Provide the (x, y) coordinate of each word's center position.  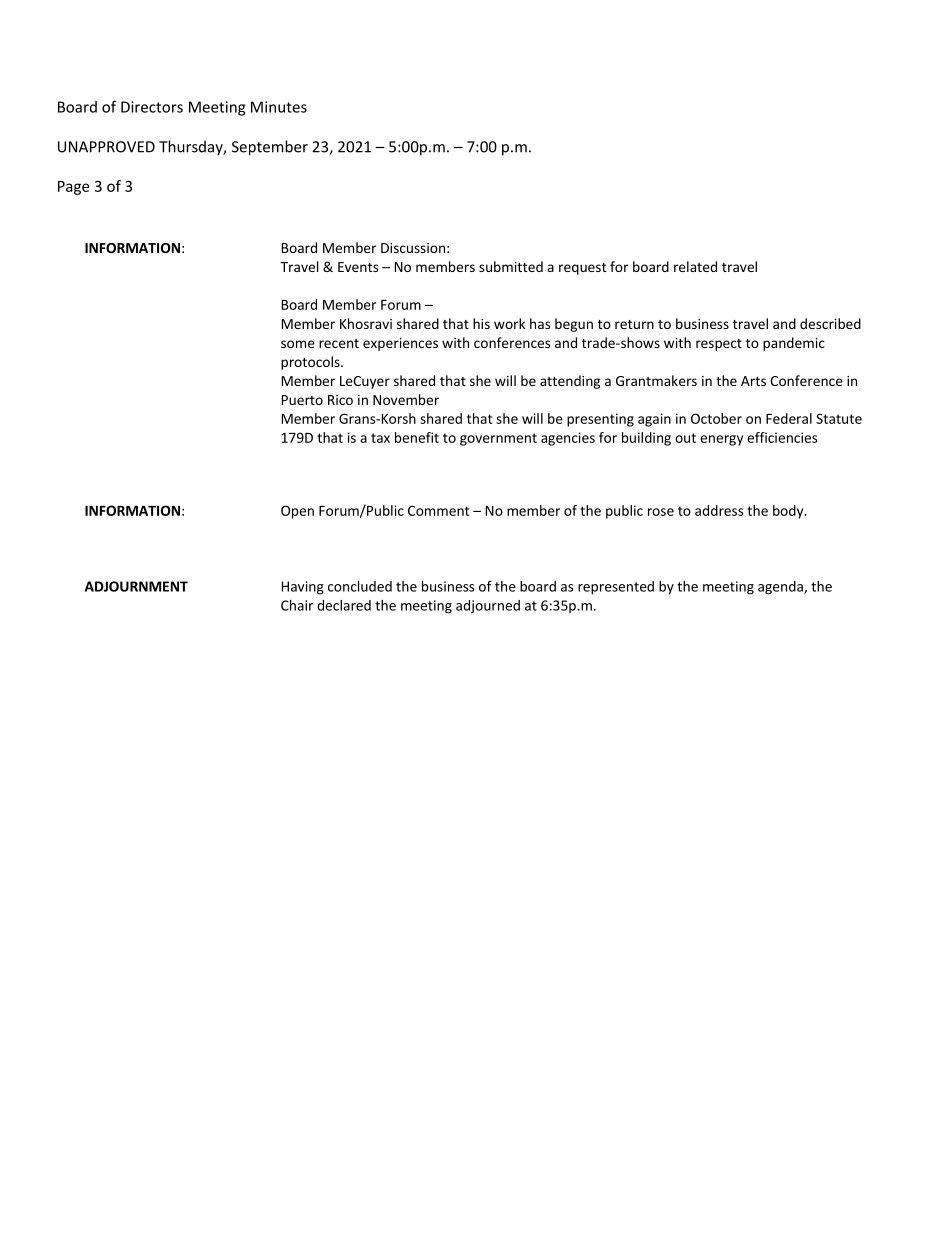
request (583, 269)
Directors (152, 107)
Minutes (279, 107)
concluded (360, 586)
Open (297, 512)
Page (73, 188)
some (298, 344)
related (695, 266)
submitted (511, 266)
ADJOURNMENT (136, 586)
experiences (400, 344)
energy (721, 440)
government (498, 439)
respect (719, 345)
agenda (781, 588)
